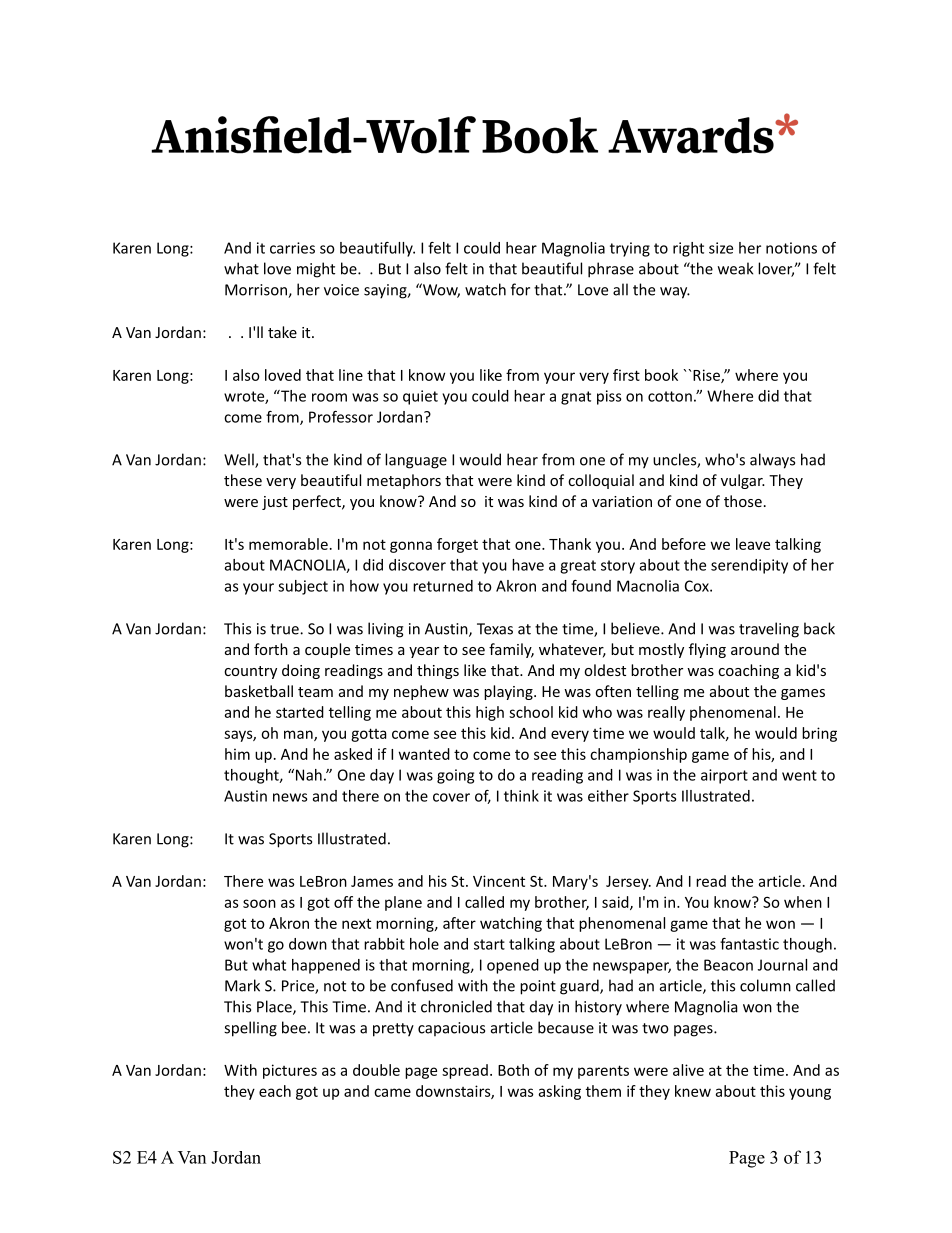 The image size is (952, 1233). I want to click on weak, so click(735, 268).
